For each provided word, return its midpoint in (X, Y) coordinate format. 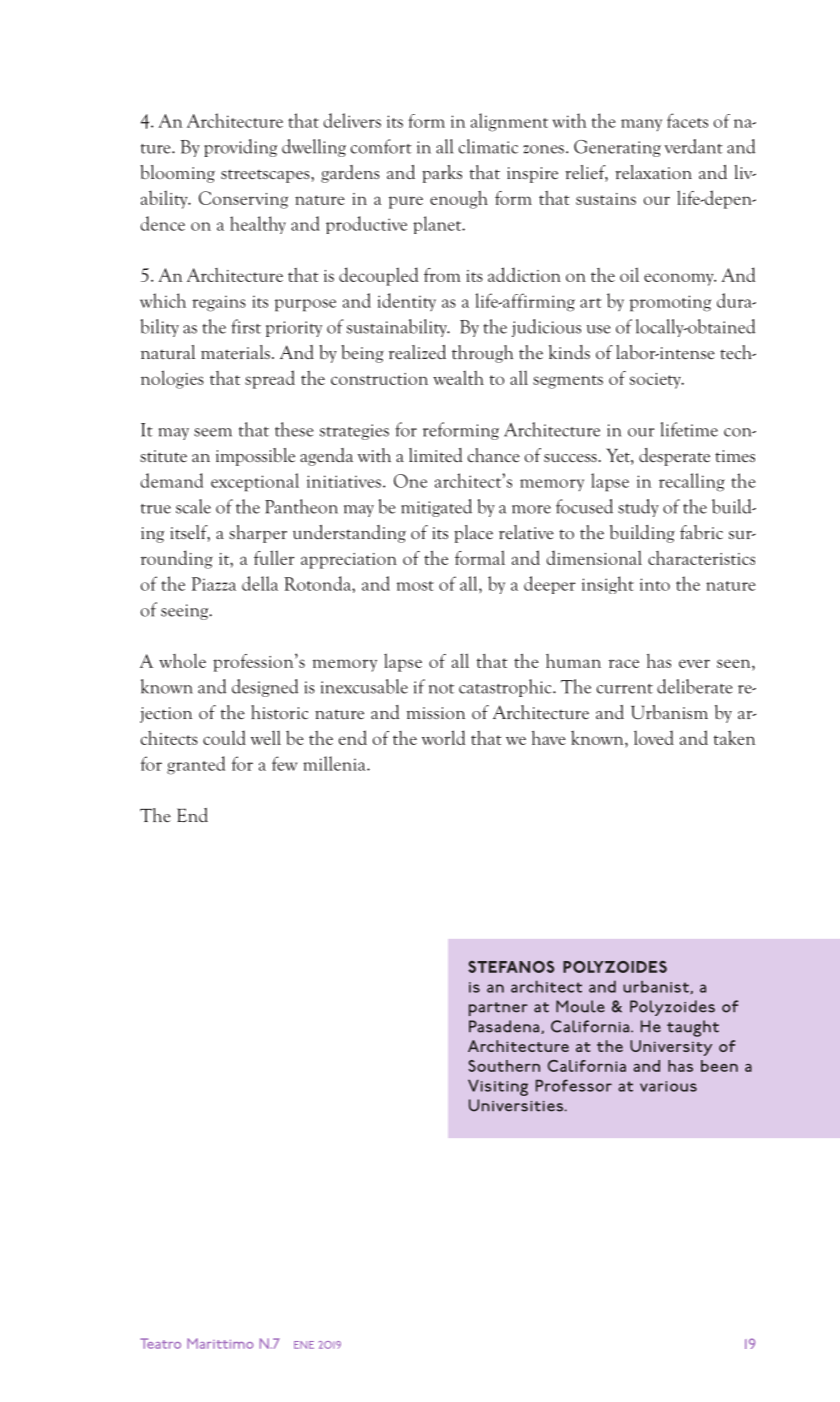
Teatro (160, 1343)
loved (654, 737)
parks (442, 174)
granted (196, 765)
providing (240, 148)
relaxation (653, 172)
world (443, 737)
